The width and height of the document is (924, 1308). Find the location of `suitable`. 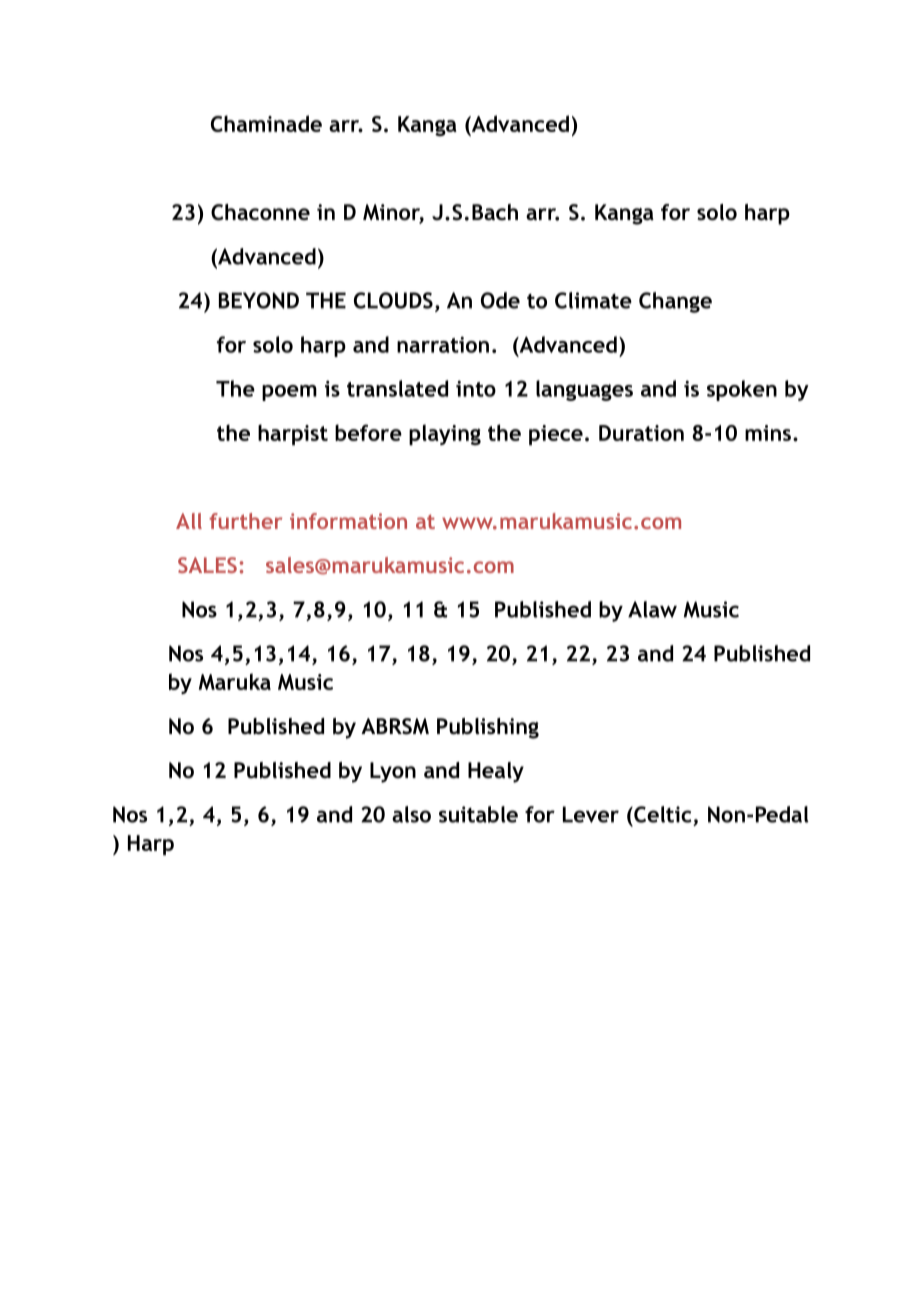

suitable is located at coordinates (478, 814).
